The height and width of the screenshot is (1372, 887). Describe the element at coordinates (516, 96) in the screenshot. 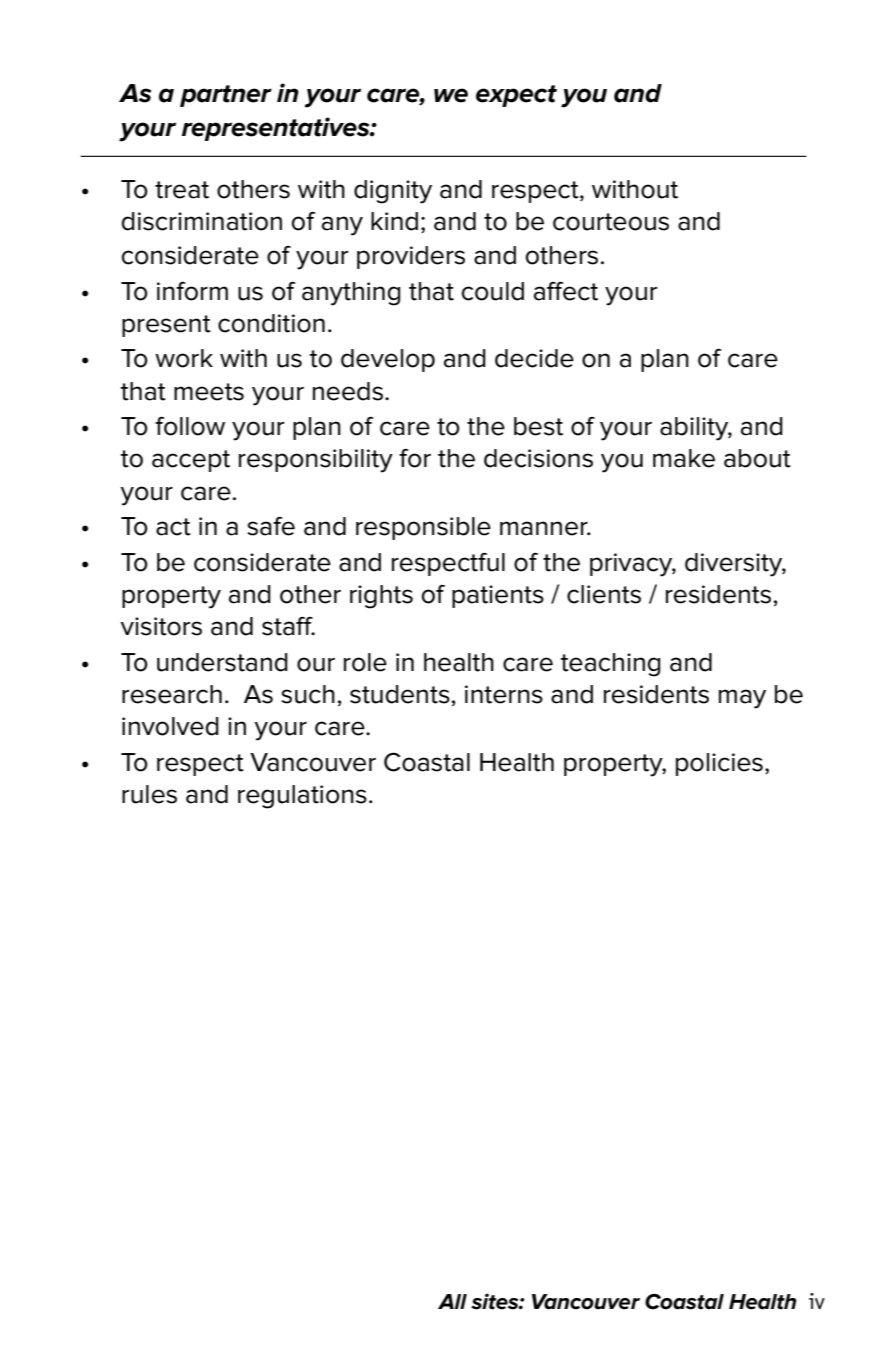

I see `expect` at that location.
